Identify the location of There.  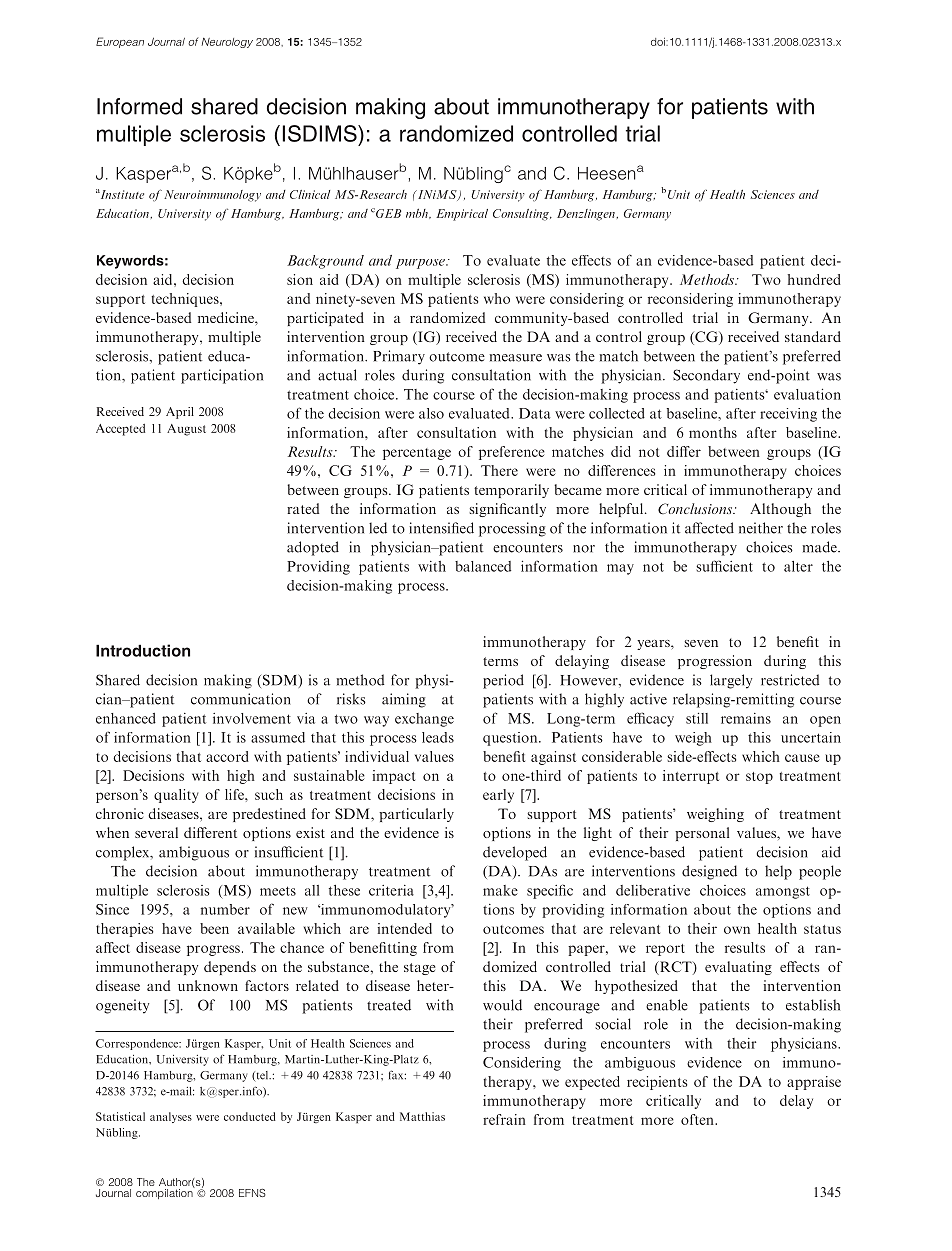
(499, 470).
